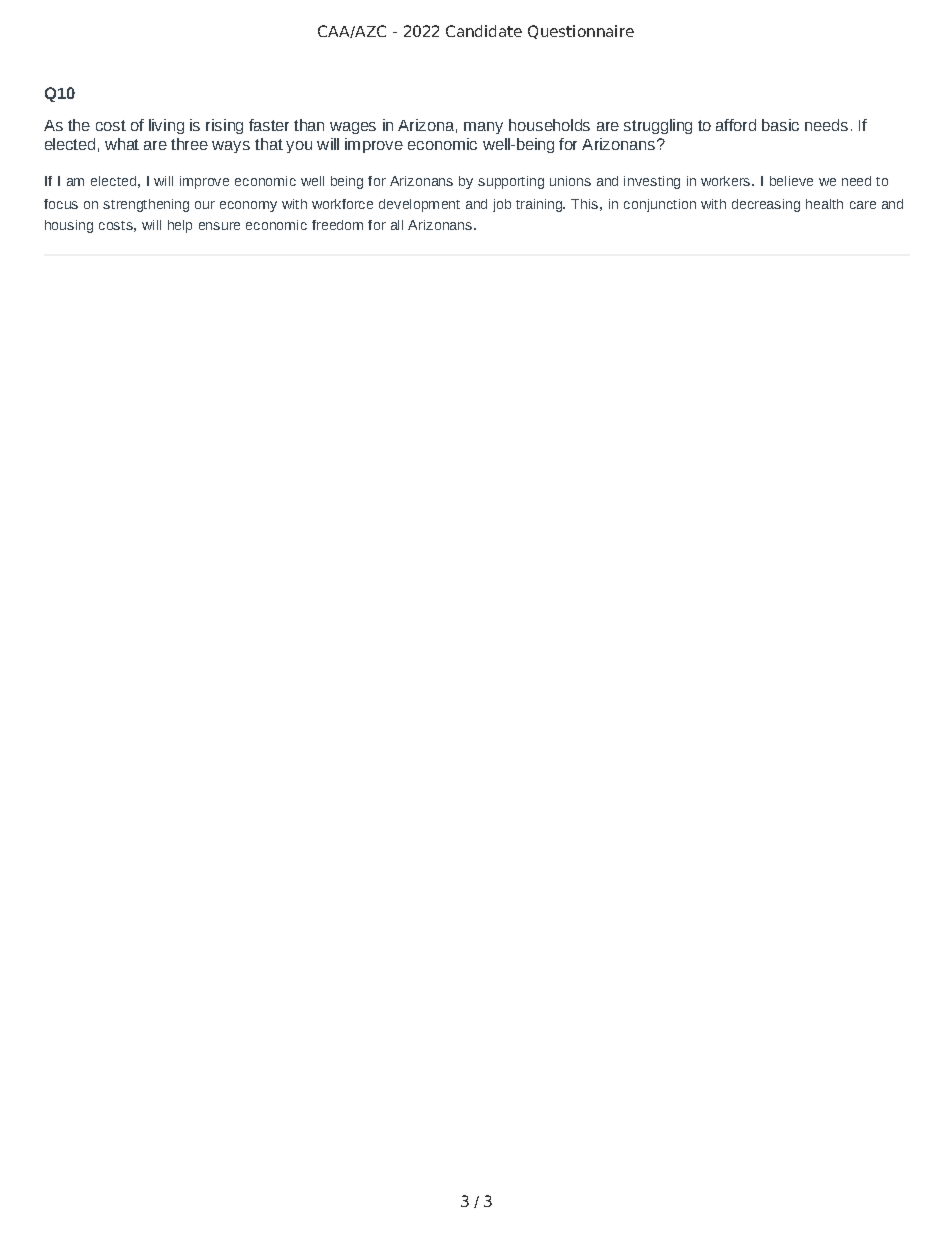  I want to click on households, so click(549, 125).
